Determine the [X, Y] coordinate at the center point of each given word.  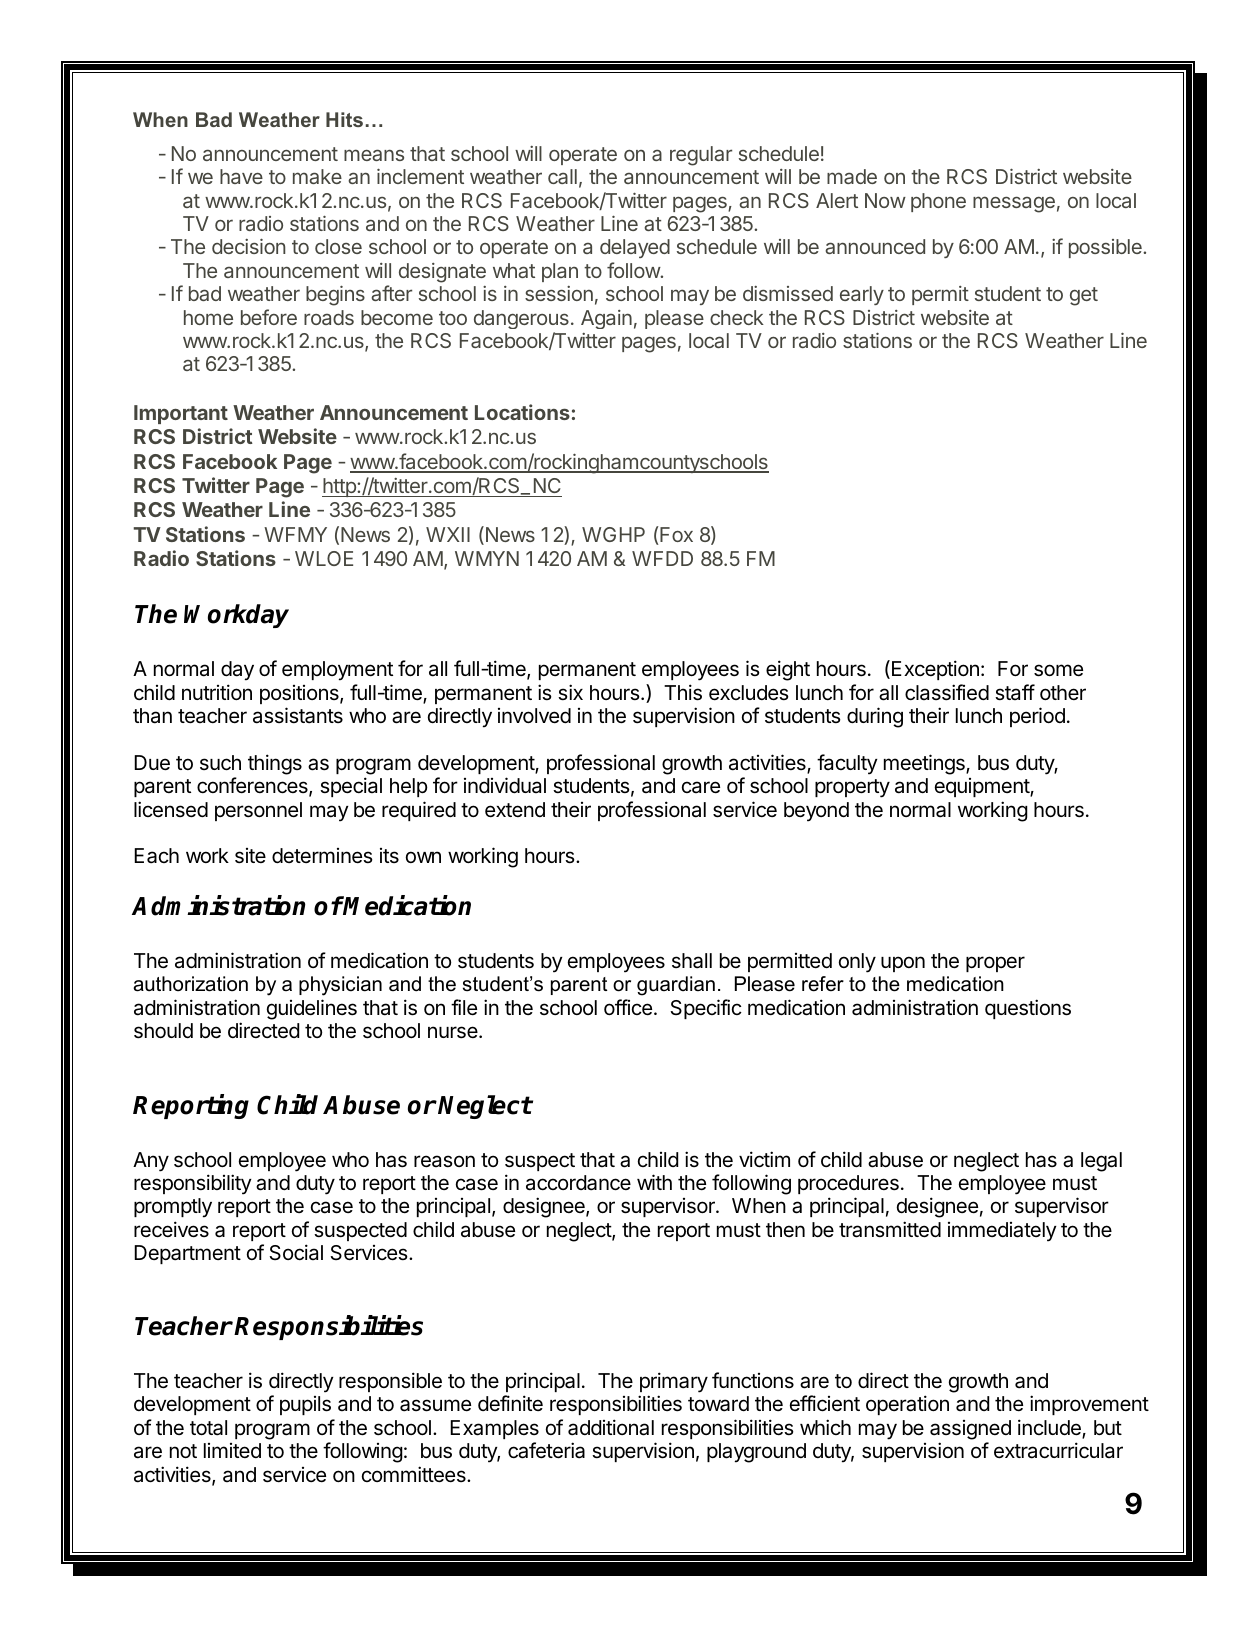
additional [611, 1427]
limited [232, 1450]
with [654, 1182]
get [1084, 296]
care [701, 787]
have [241, 176]
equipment [983, 787]
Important [181, 414]
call [562, 176]
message [1014, 204]
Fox [675, 535]
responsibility [193, 1184]
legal [1101, 1162]
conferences [253, 786]
